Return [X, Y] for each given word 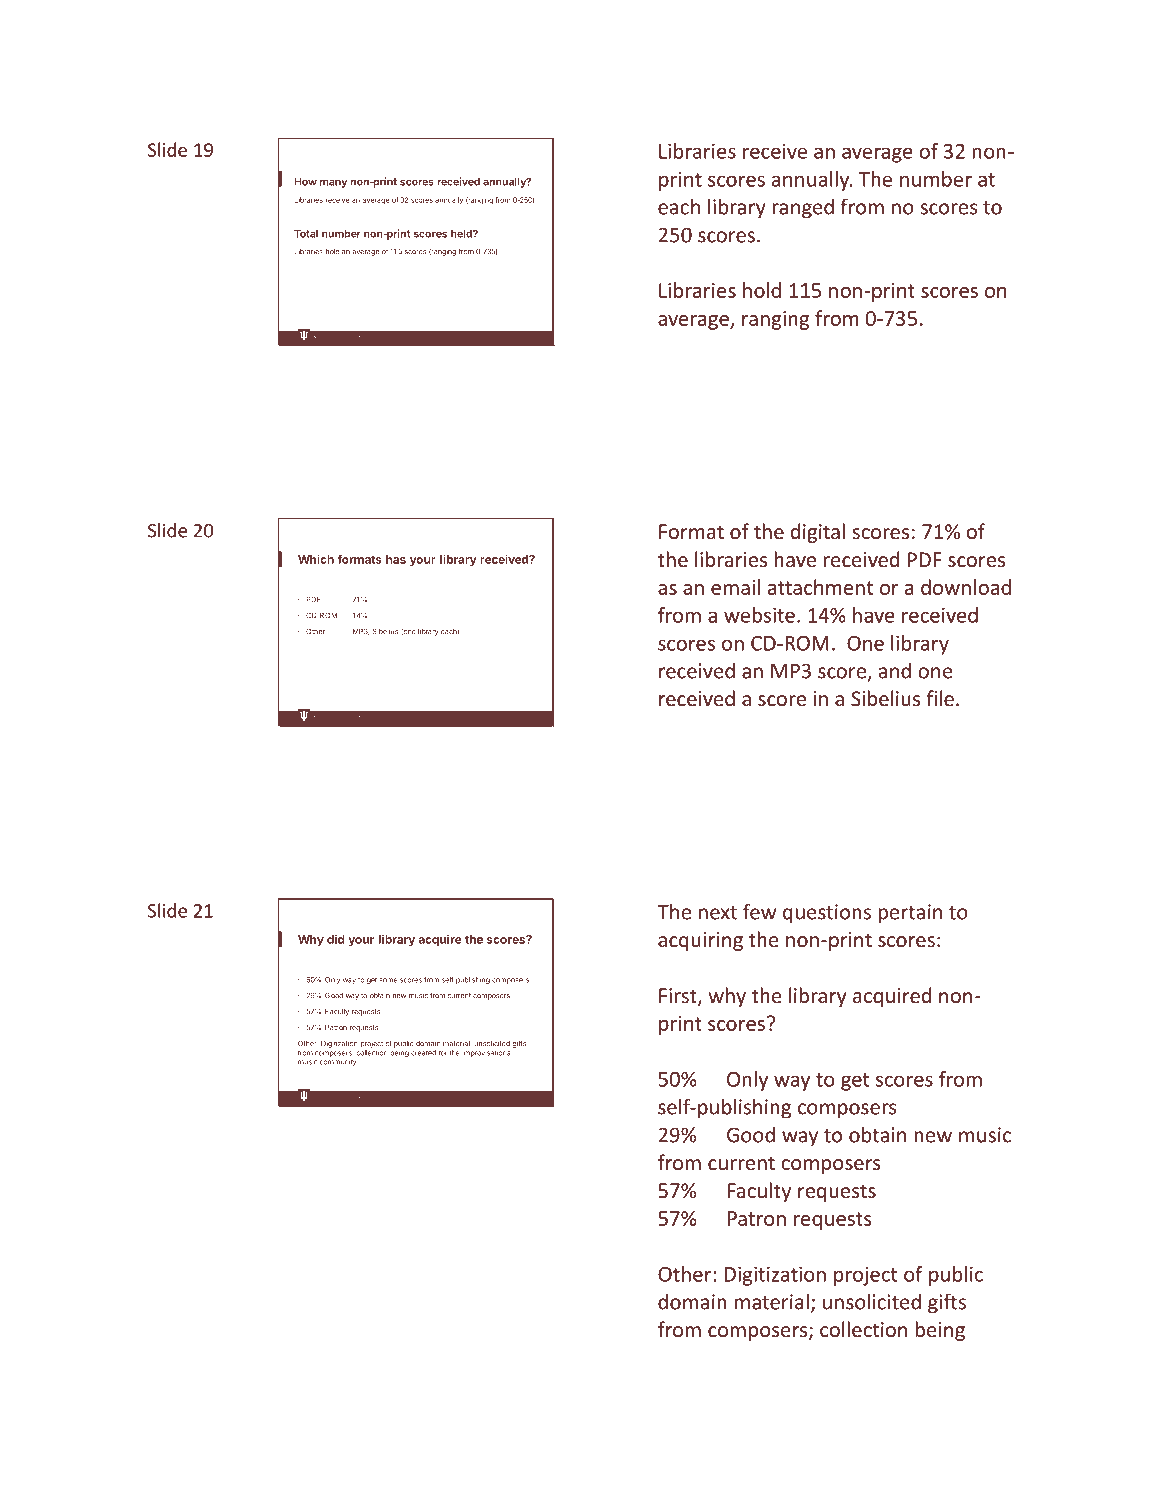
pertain [910, 914]
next [718, 913]
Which [316, 559]
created [423, 1053]
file [940, 698]
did [336, 939]
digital [818, 533]
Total [306, 234]
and [895, 671]
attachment [820, 587]
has [396, 559]
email [735, 587]
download [966, 587]
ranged [803, 208]
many [333, 183]
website [759, 615]
